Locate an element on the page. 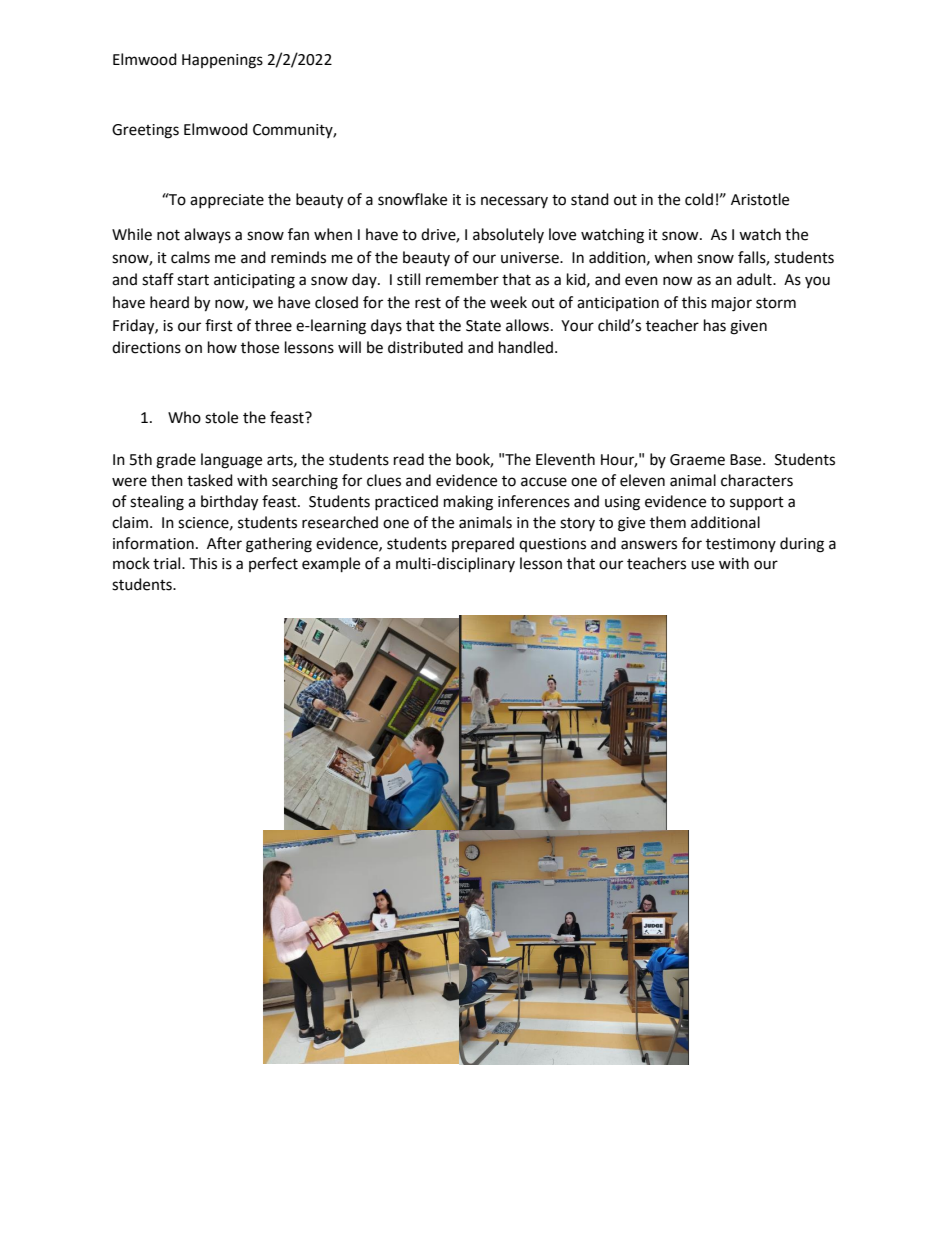 The image size is (952, 1233). Happenings is located at coordinates (222, 61).
